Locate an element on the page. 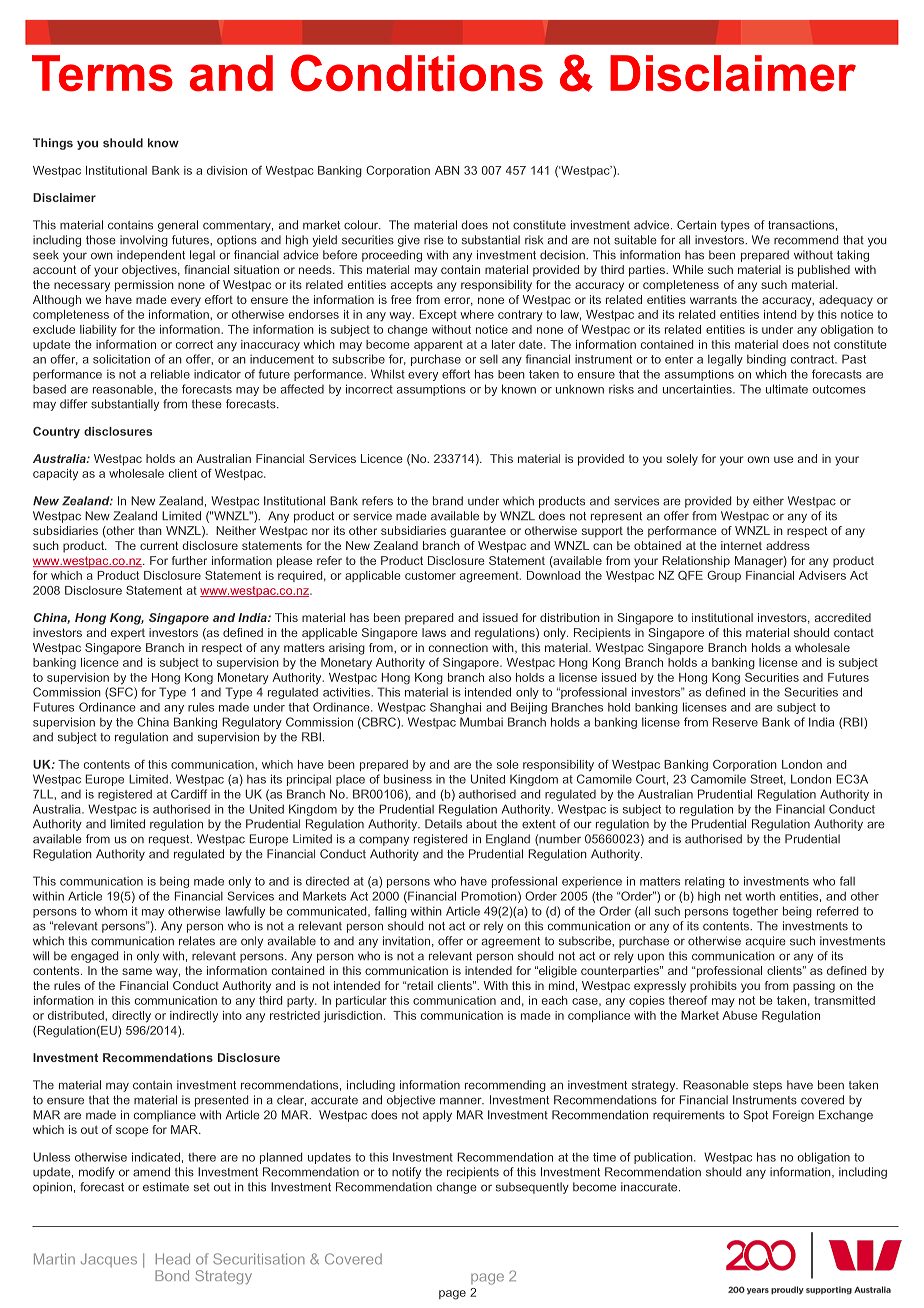 This image has height=1308, width=924. Conditions is located at coordinates (417, 73).
